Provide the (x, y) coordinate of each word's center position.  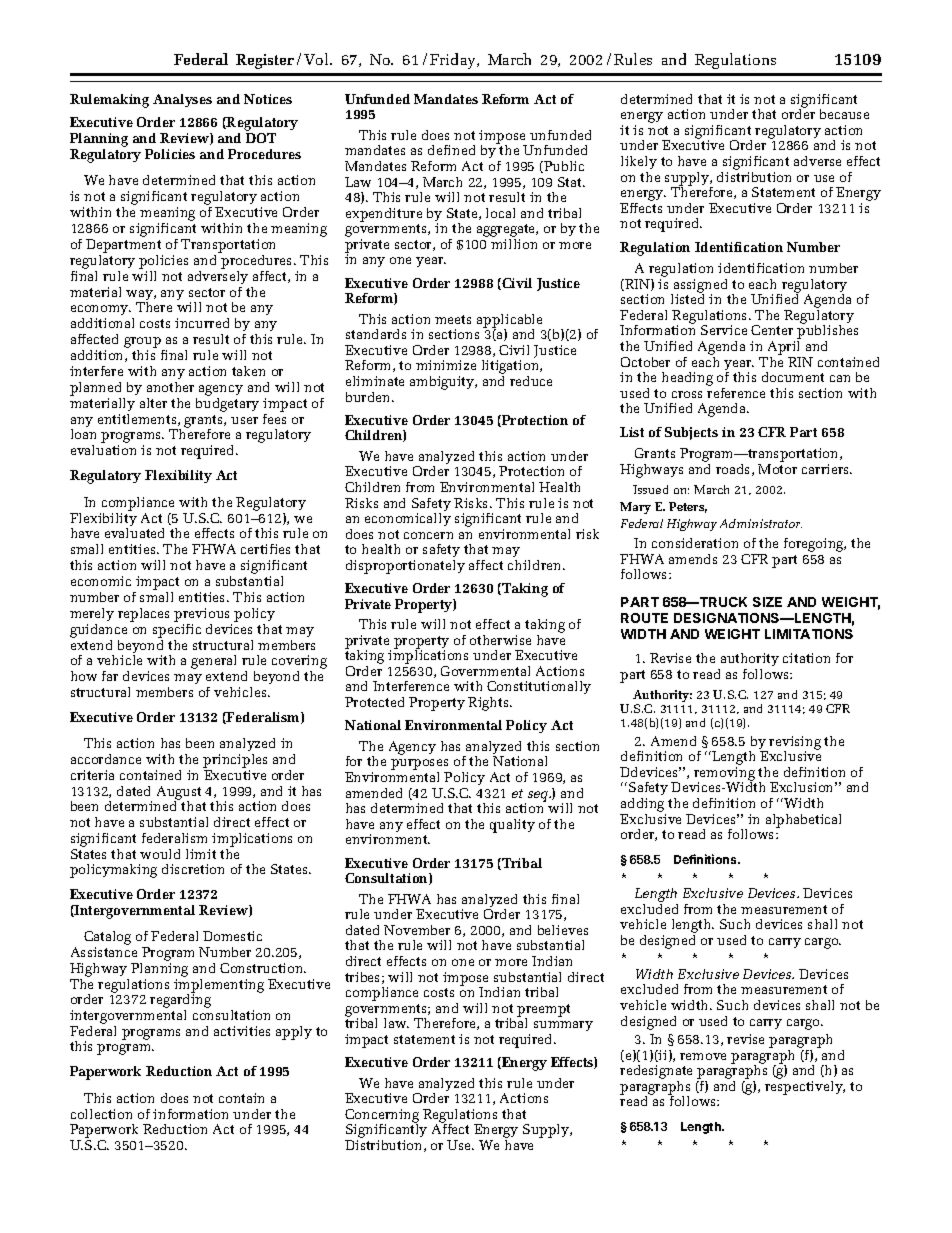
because (844, 114)
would (160, 854)
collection (101, 1114)
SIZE (767, 602)
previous (201, 615)
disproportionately (405, 567)
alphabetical (803, 821)
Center (772, 330)
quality (512, 826)
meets (453, 319)
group (143, 344)
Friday (454, 61)
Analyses (182, 100)
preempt (543, 1011)
